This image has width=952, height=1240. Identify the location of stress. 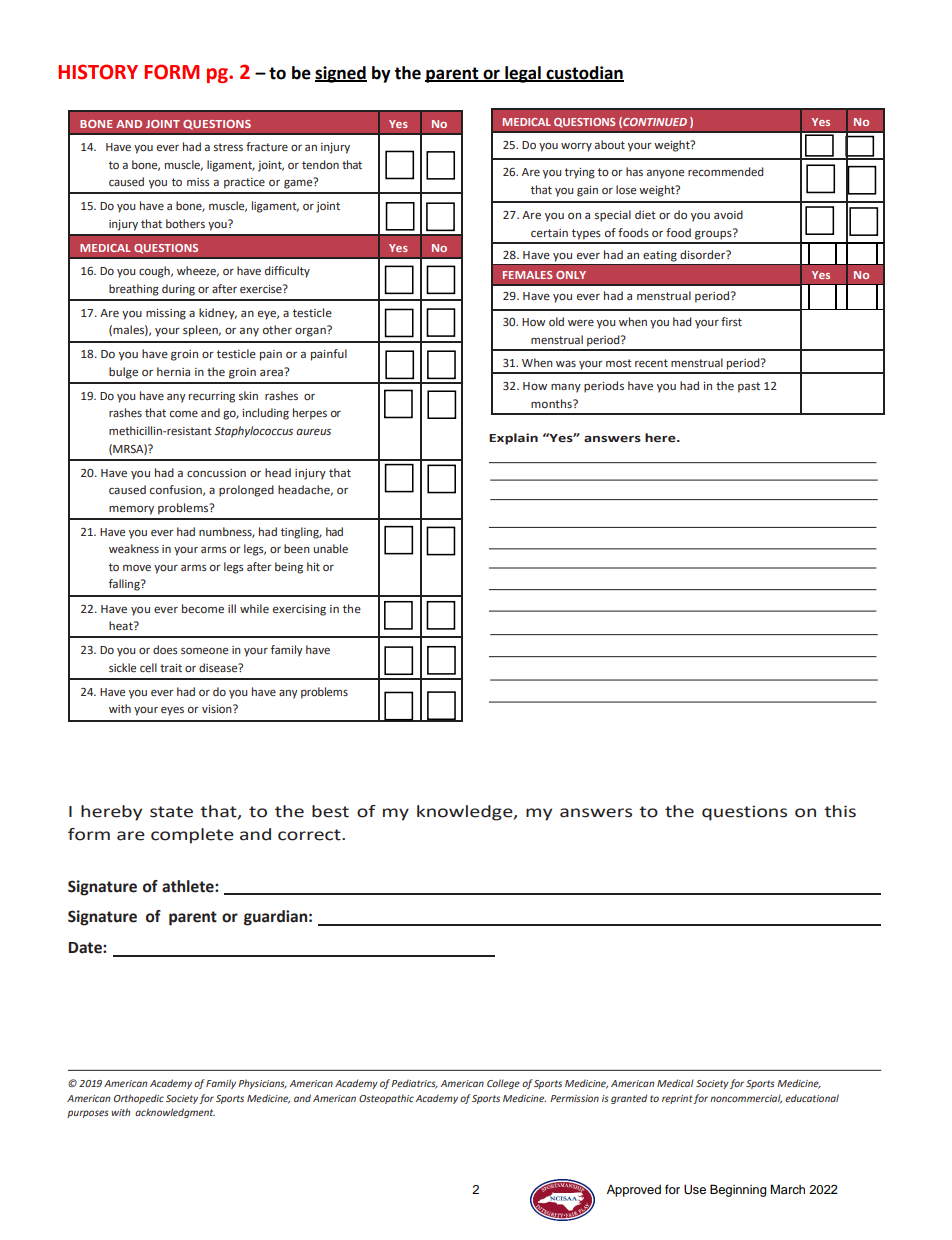
(228, 147).
